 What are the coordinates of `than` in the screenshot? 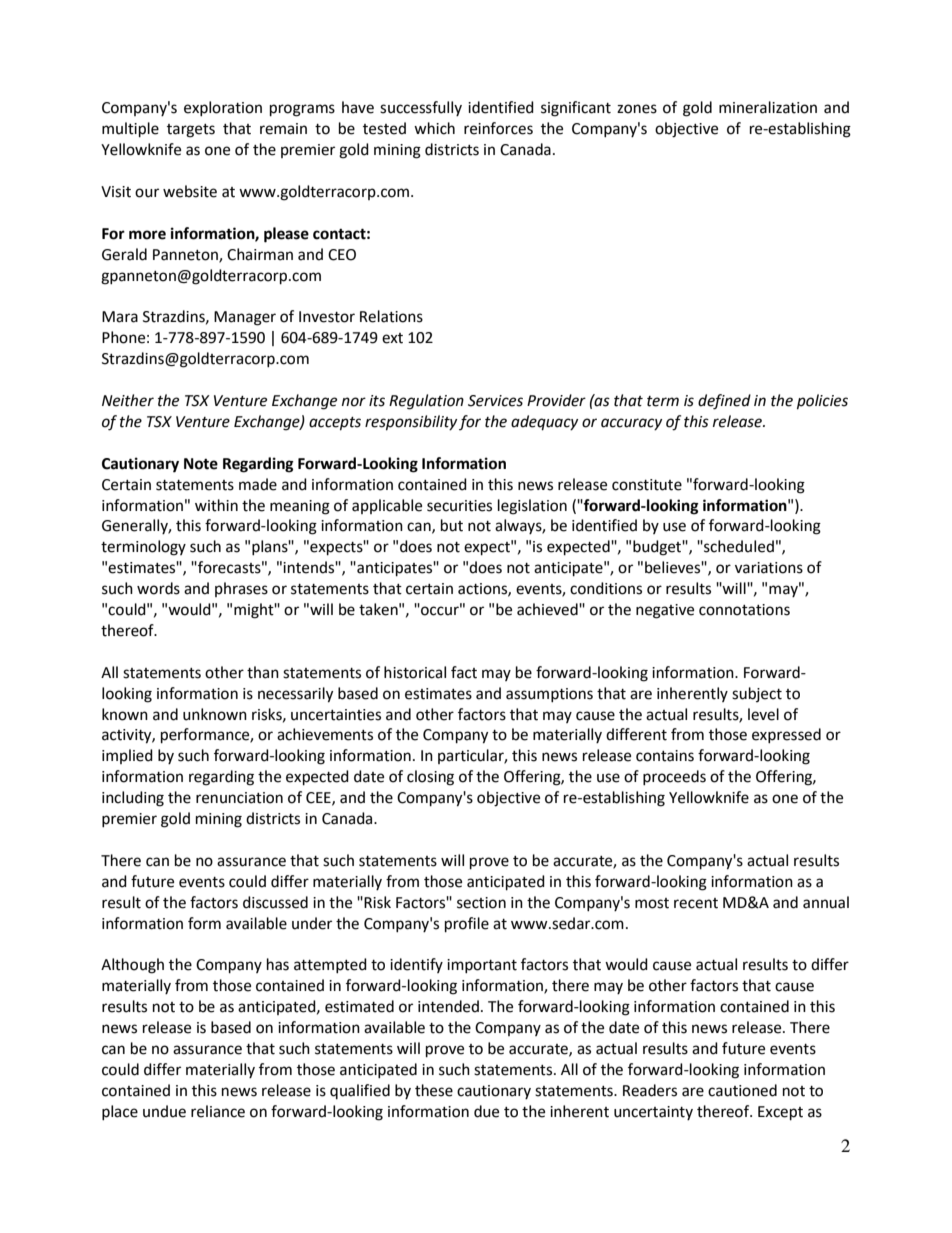 It's located at (263, 672).
